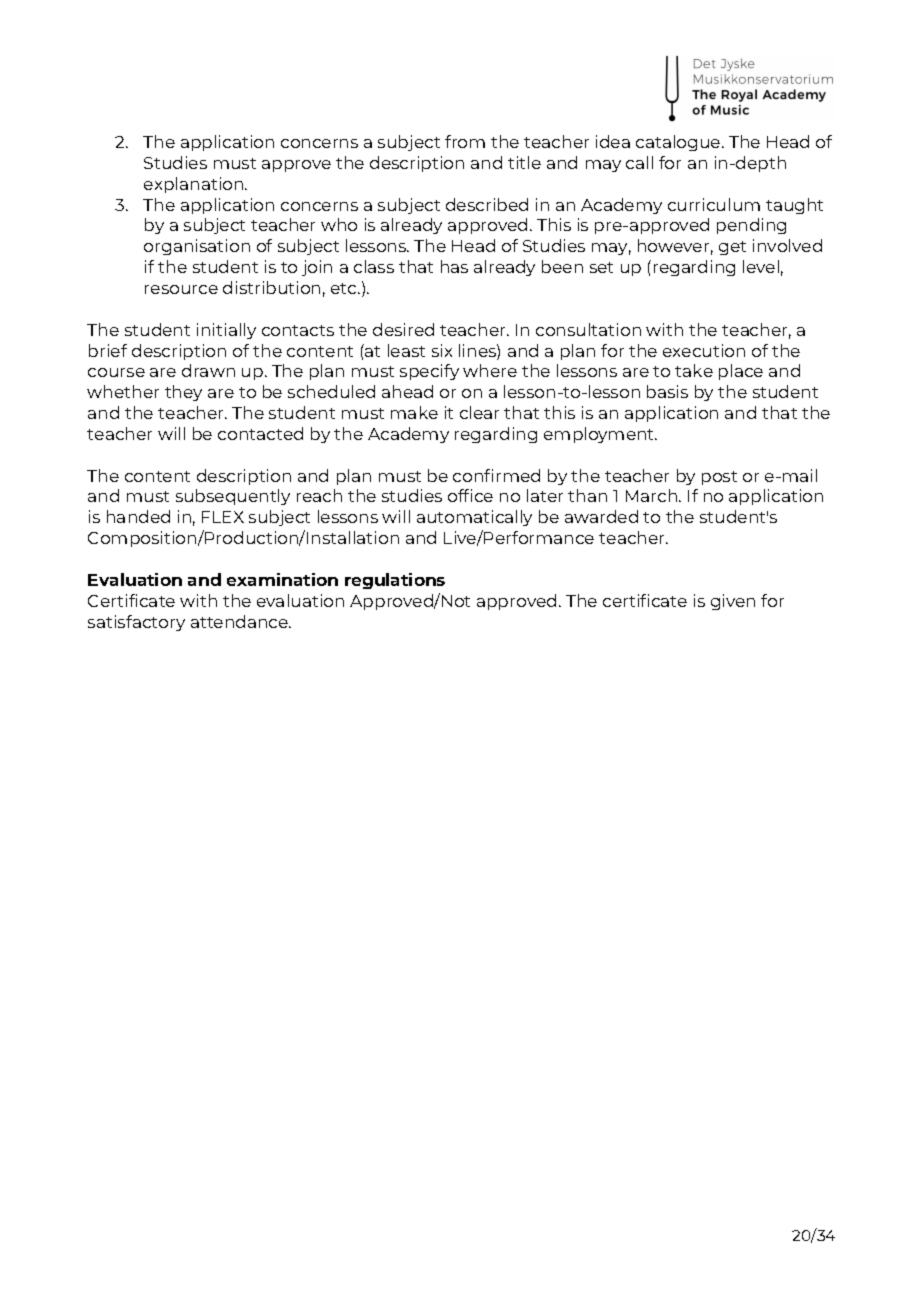 This page has width=924, height=1308. Describe the element at coordinates (429, 372) in the page. I see `specify` at that location.
